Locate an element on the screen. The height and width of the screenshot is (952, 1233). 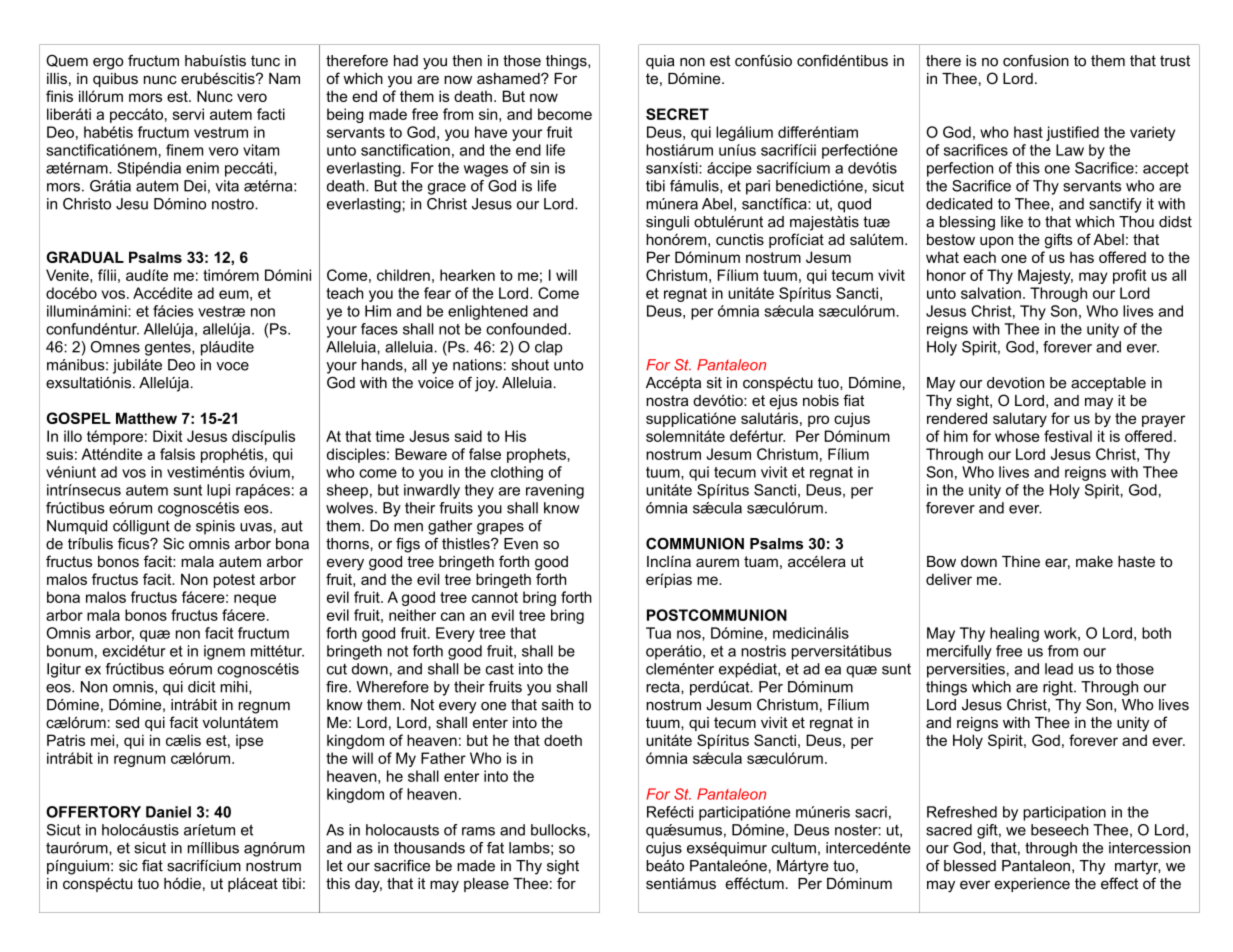
ravening is located at coordinates (555, 491).
